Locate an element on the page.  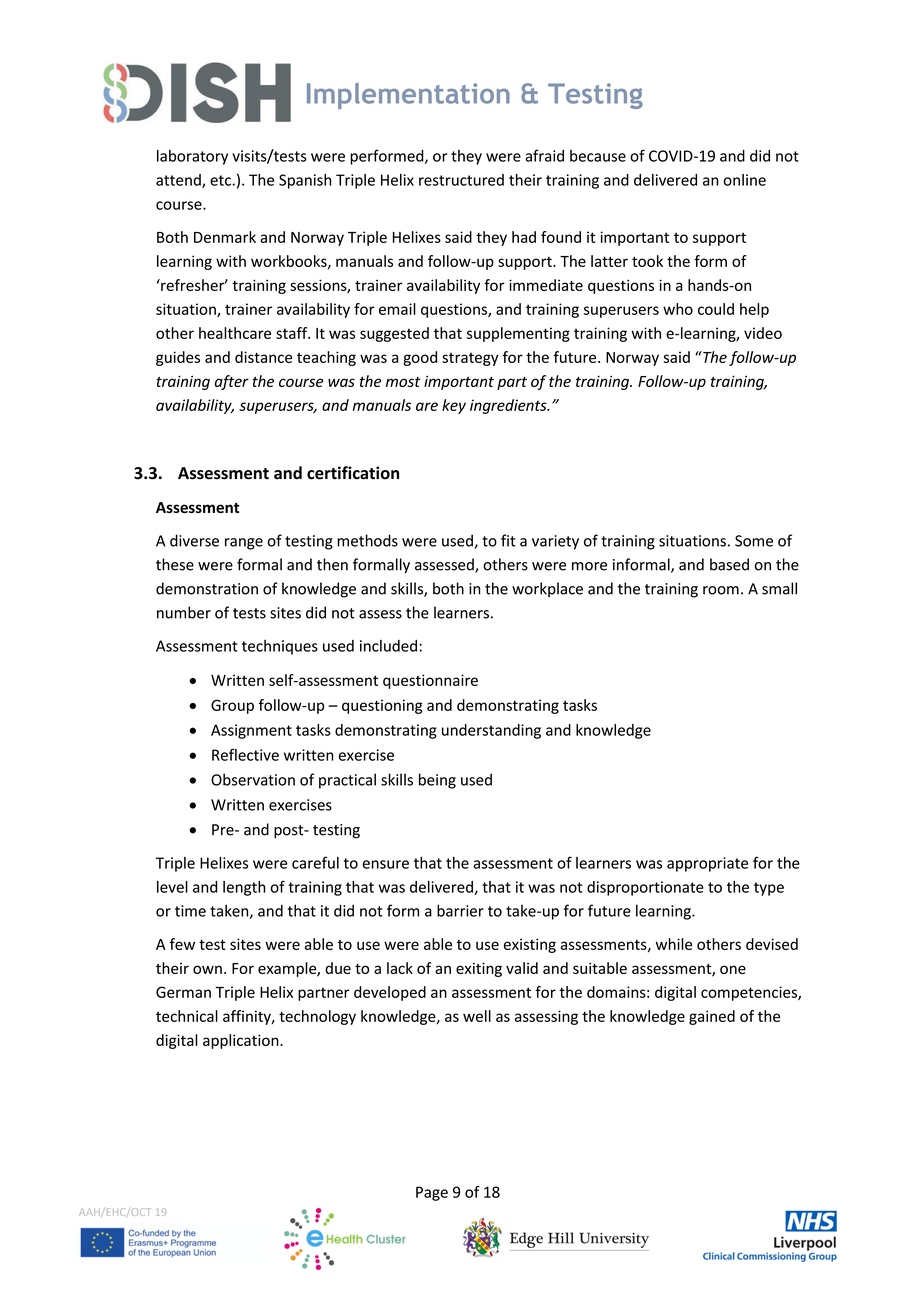
video is located at coordinates (763, 333).
